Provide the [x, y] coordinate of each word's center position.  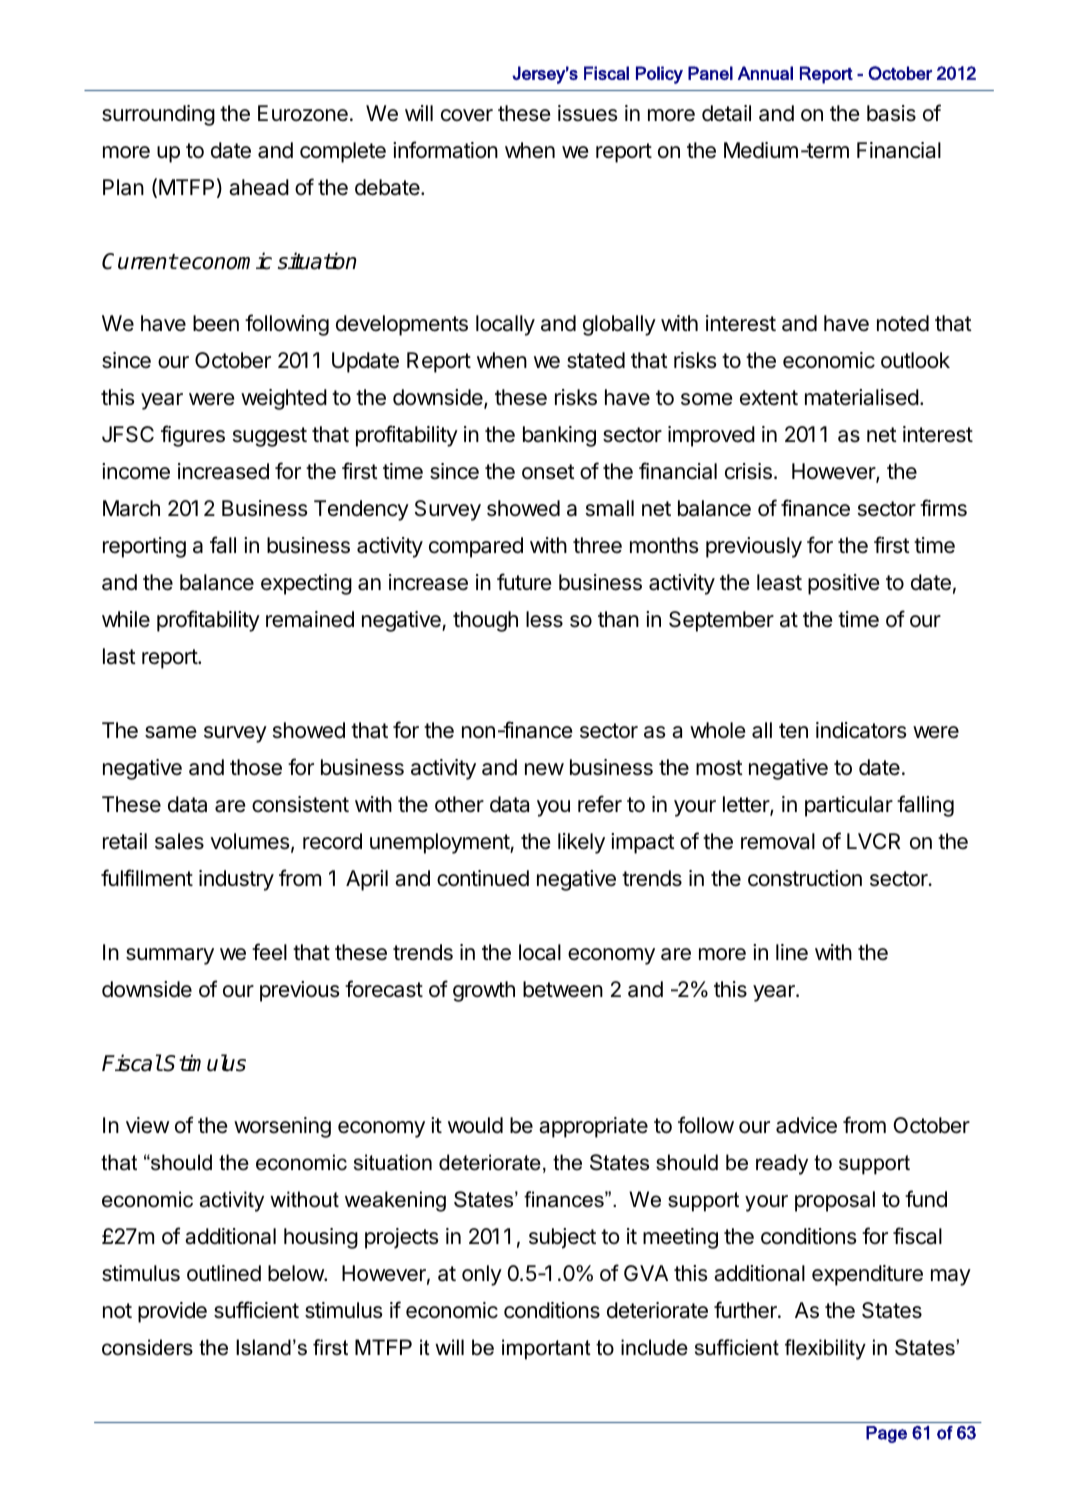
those [256, 767]
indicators [861, 730]
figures [193, 436]
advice [806, 1125]
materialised [862, 397]
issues [588, 113]
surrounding [158, 115]
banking [559, 436]
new [544, 769]
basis [891, 113]
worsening [282, 1127]
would [475, 1125]
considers [147, 1347]
